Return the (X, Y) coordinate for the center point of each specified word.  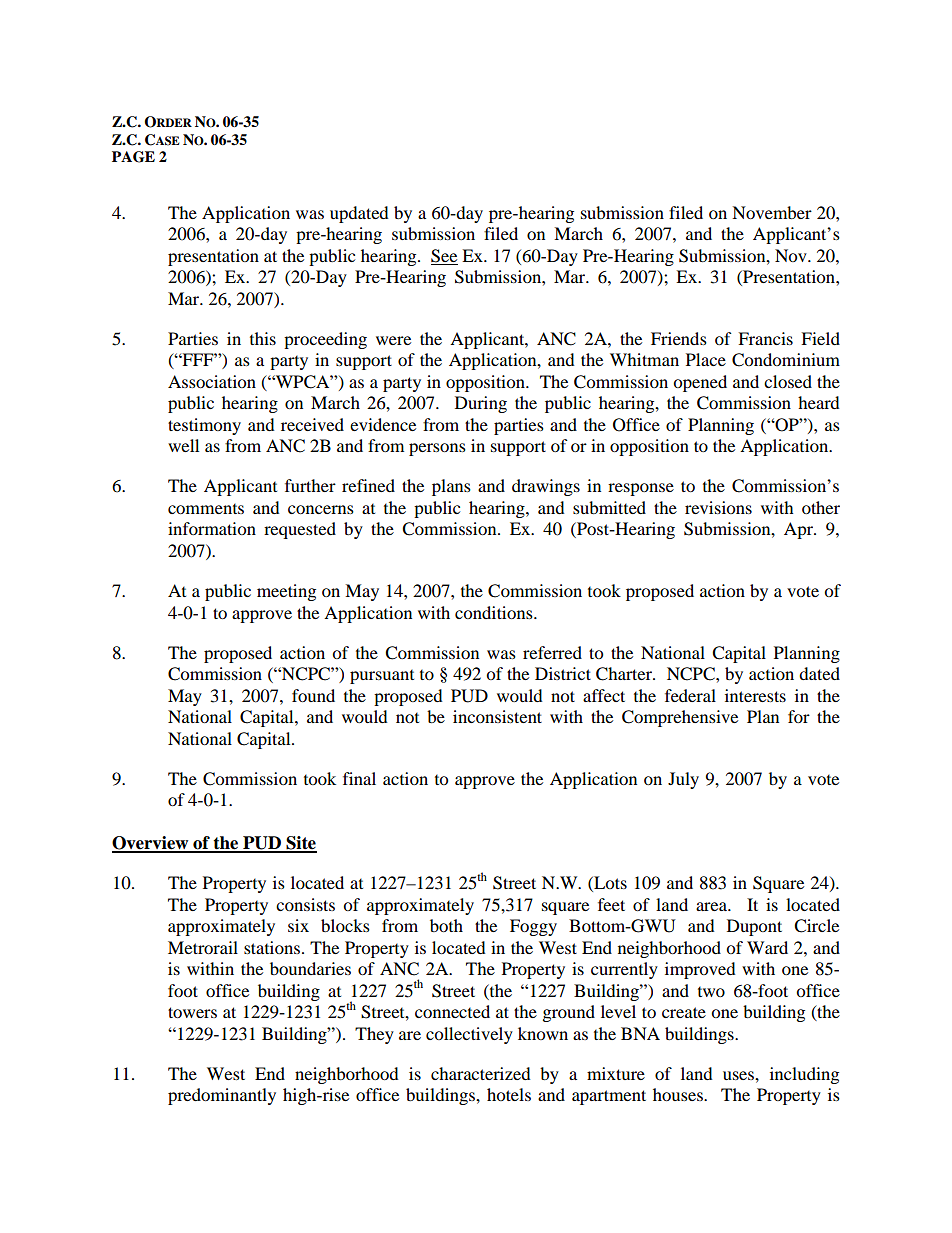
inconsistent (497, 716)
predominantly (222, 1096)
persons (437, 449)
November (772, 212)
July (683, 780)
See (444, 256)
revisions (718, 507)
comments (206, 509)
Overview (151, 844)
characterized (481, 1073)
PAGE (133, 157)
